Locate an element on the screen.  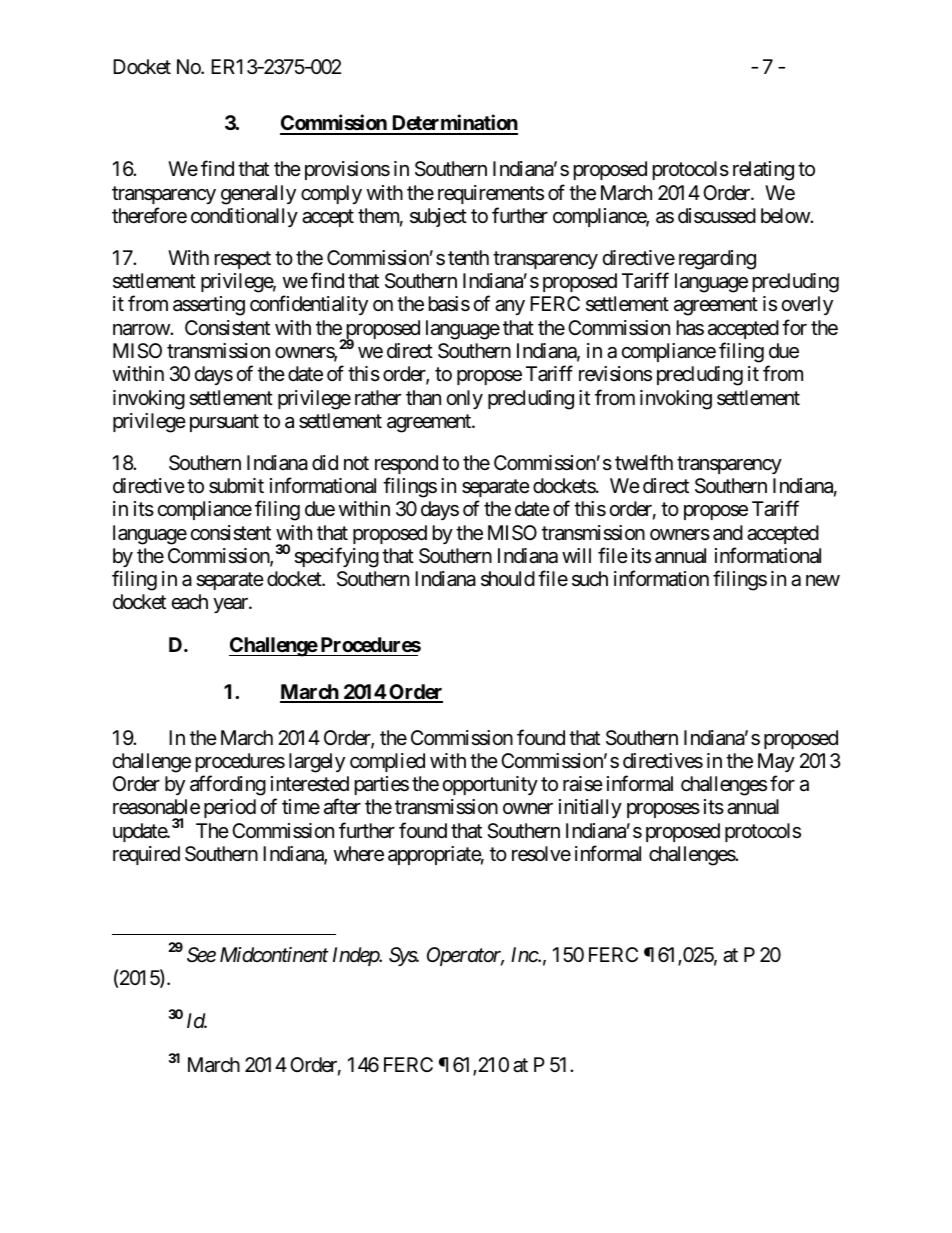
discussed is located at coordinates (717, 216).
